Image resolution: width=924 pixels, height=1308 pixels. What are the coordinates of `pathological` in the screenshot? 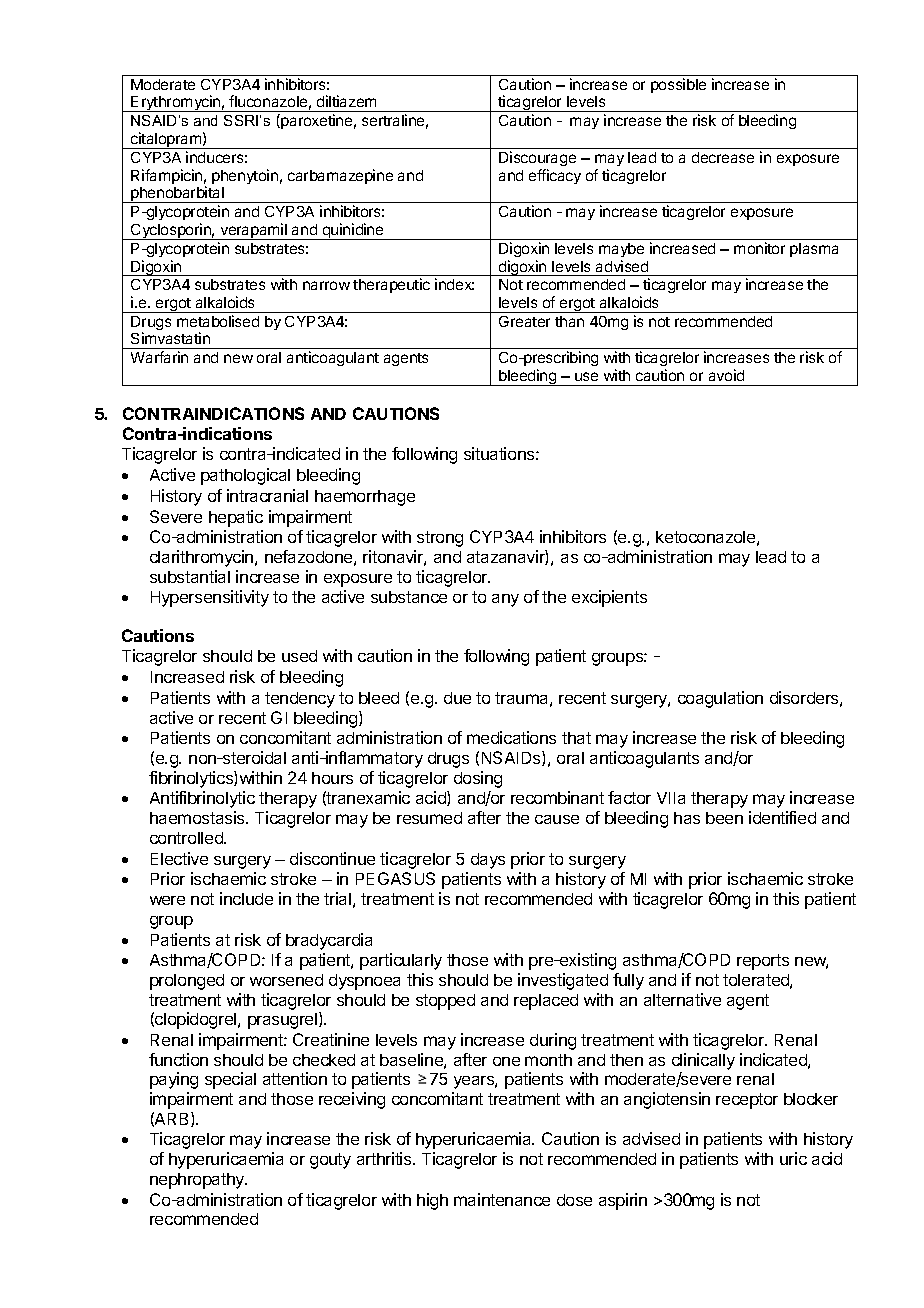 It's located at (245, 476).
